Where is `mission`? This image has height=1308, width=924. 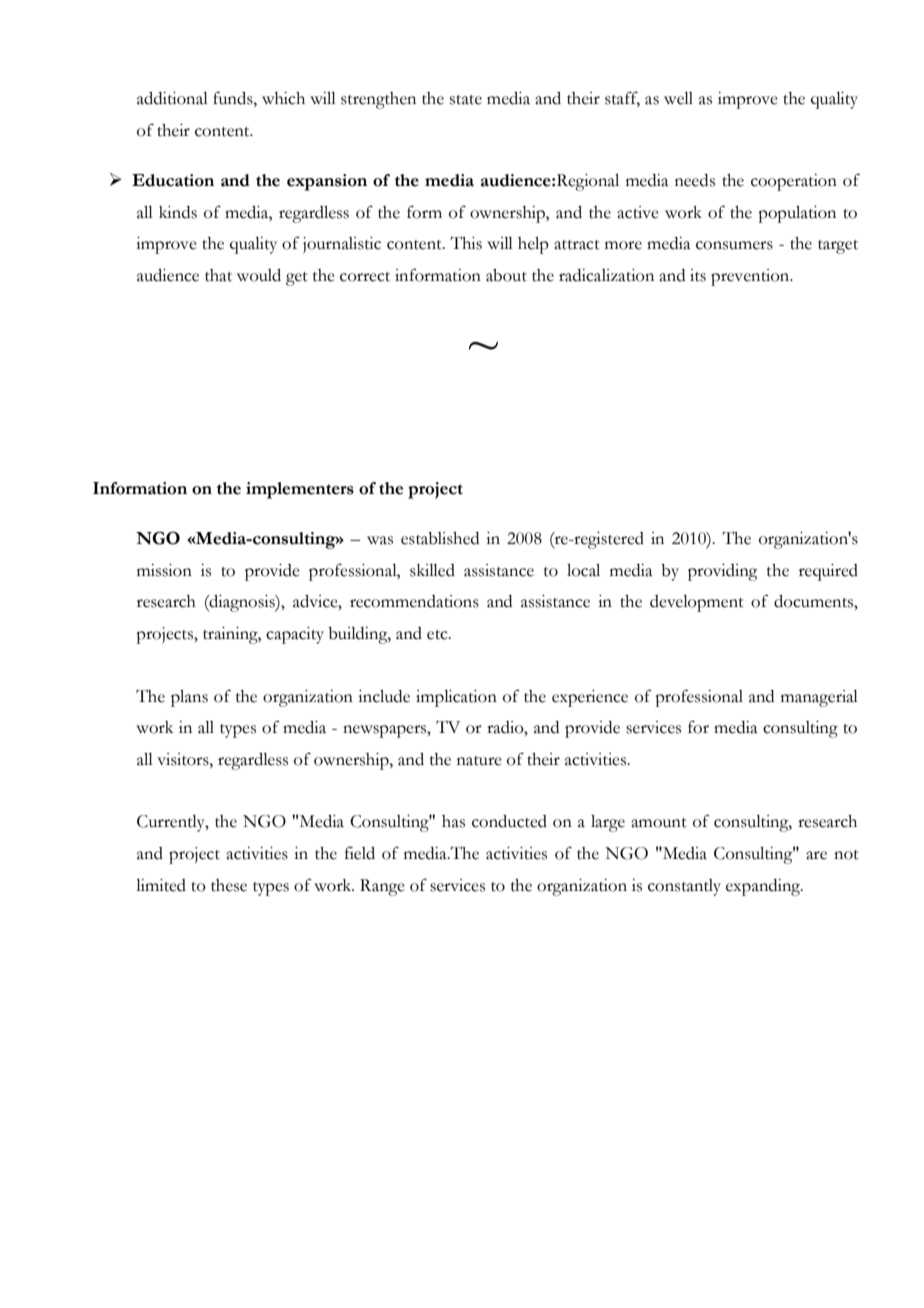 mission is located at coordinates (164, 570).
